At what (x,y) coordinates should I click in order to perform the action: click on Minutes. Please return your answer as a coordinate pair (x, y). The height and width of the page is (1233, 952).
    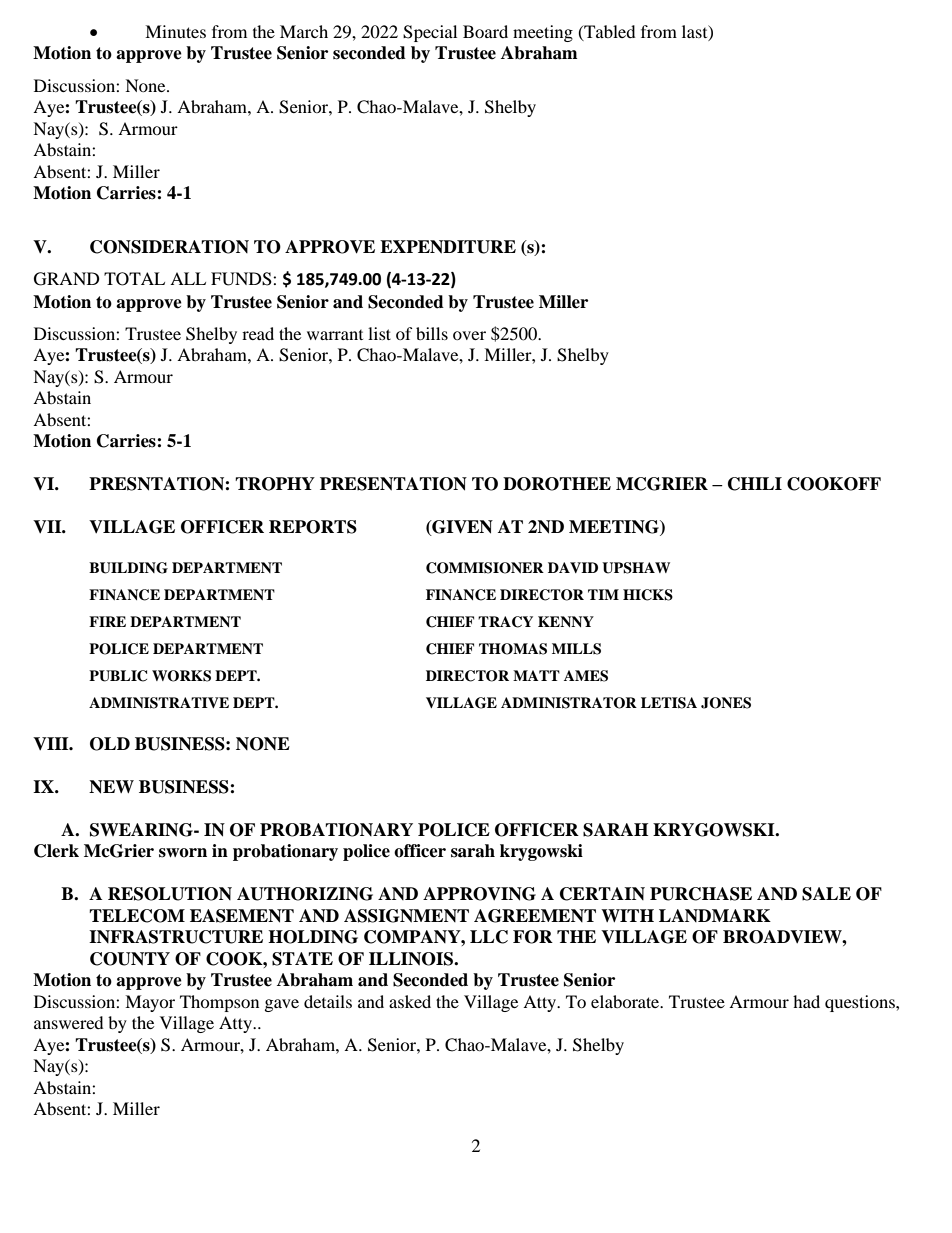
    Looking at the image, I should click on (175, 31).
